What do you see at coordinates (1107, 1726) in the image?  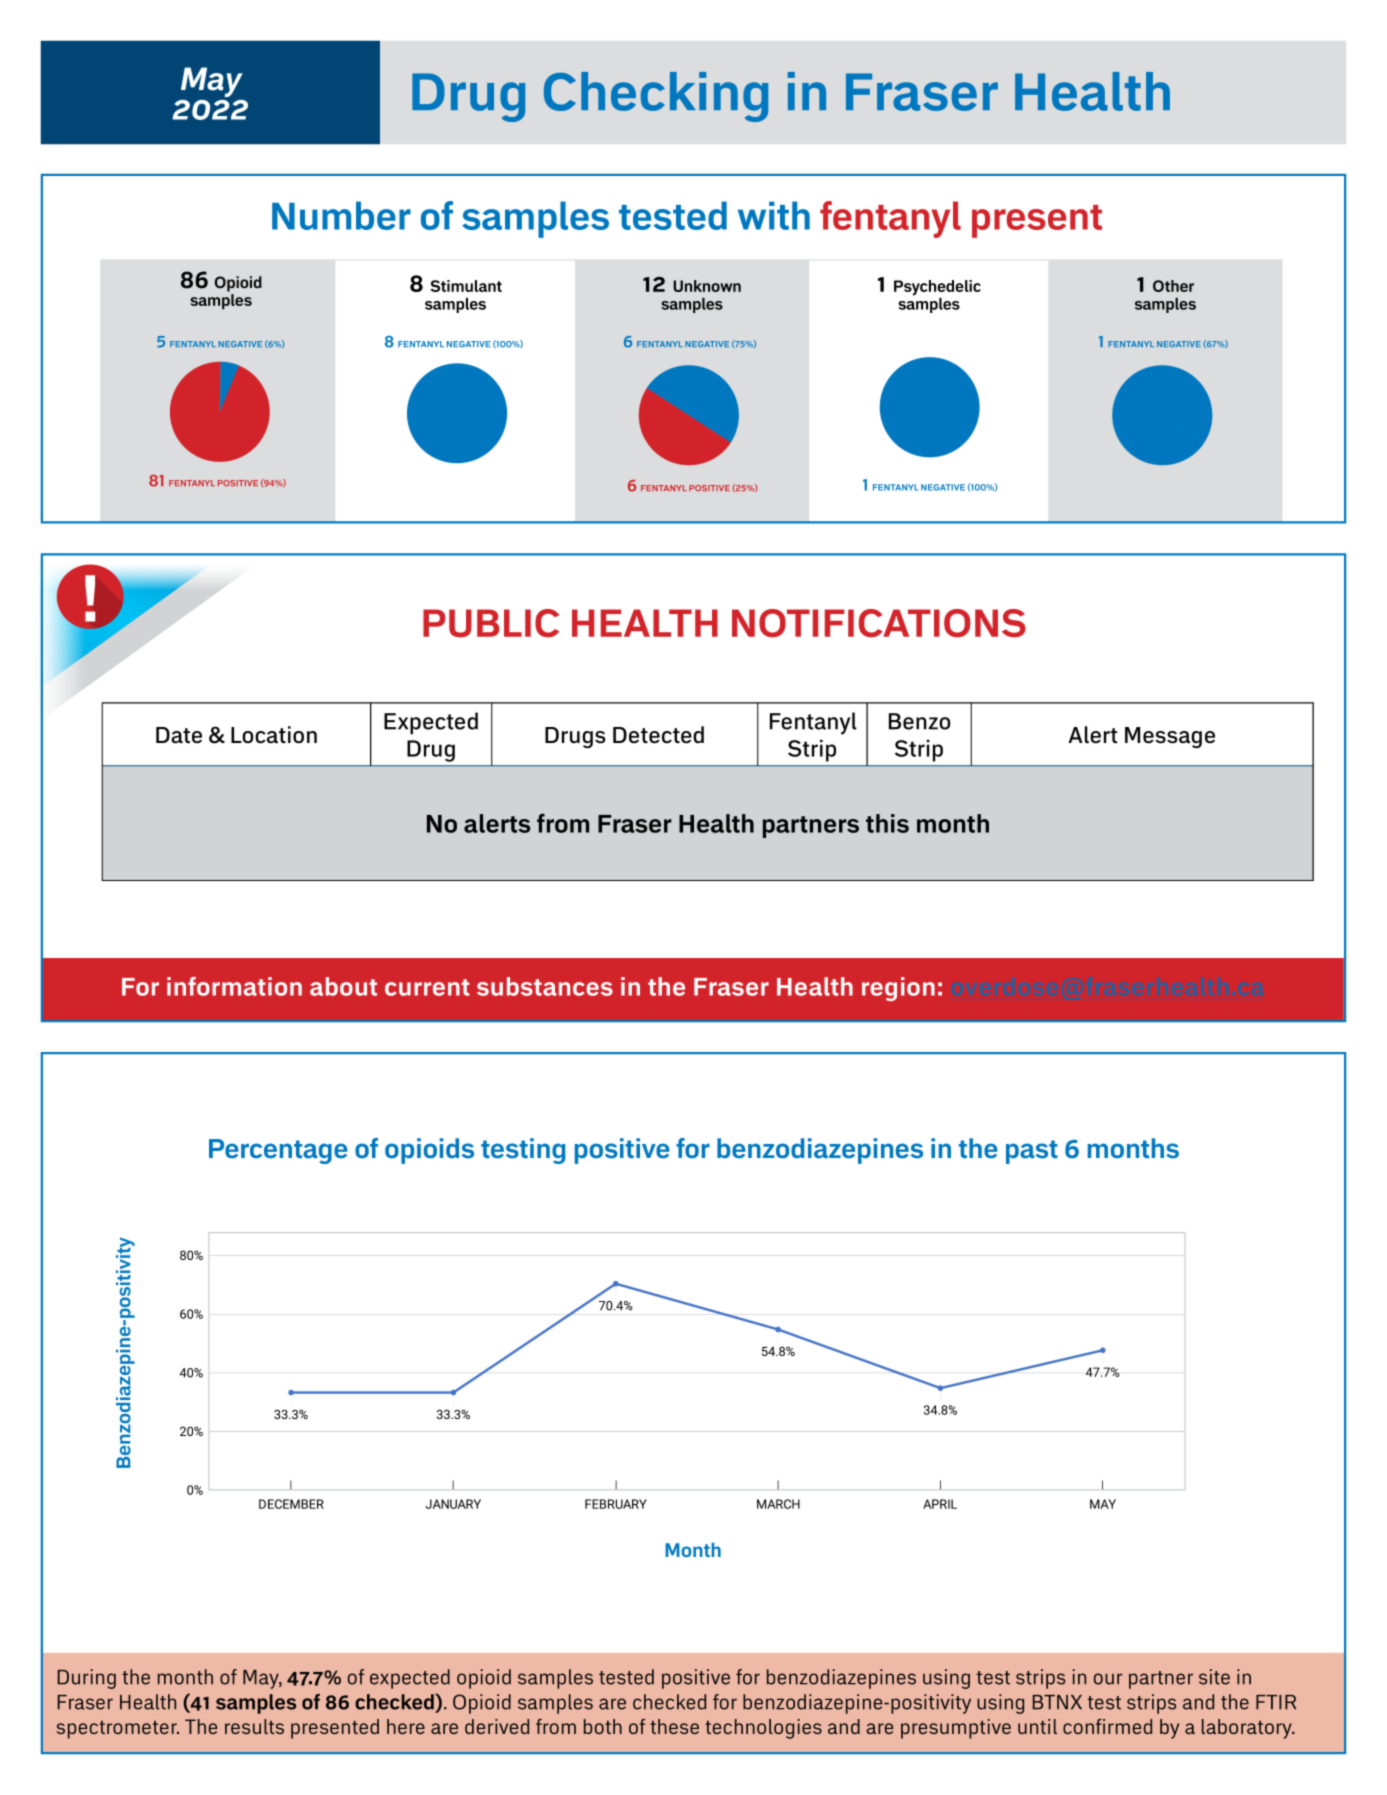 I see `confirmed` at bounding box center [1107, 1726].
